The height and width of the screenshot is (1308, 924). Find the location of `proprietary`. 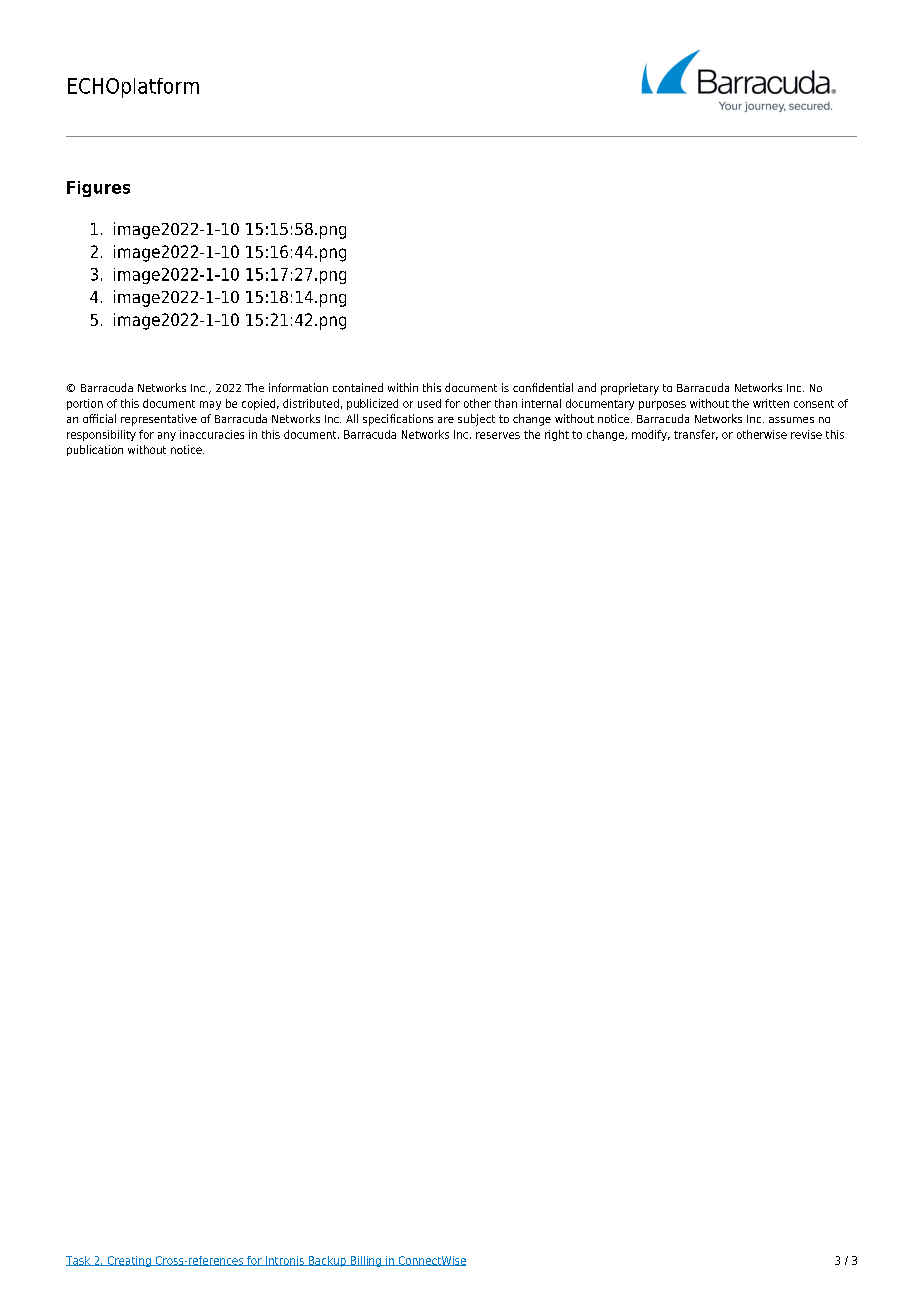

proprietary is located at coordinates (630, 389).
